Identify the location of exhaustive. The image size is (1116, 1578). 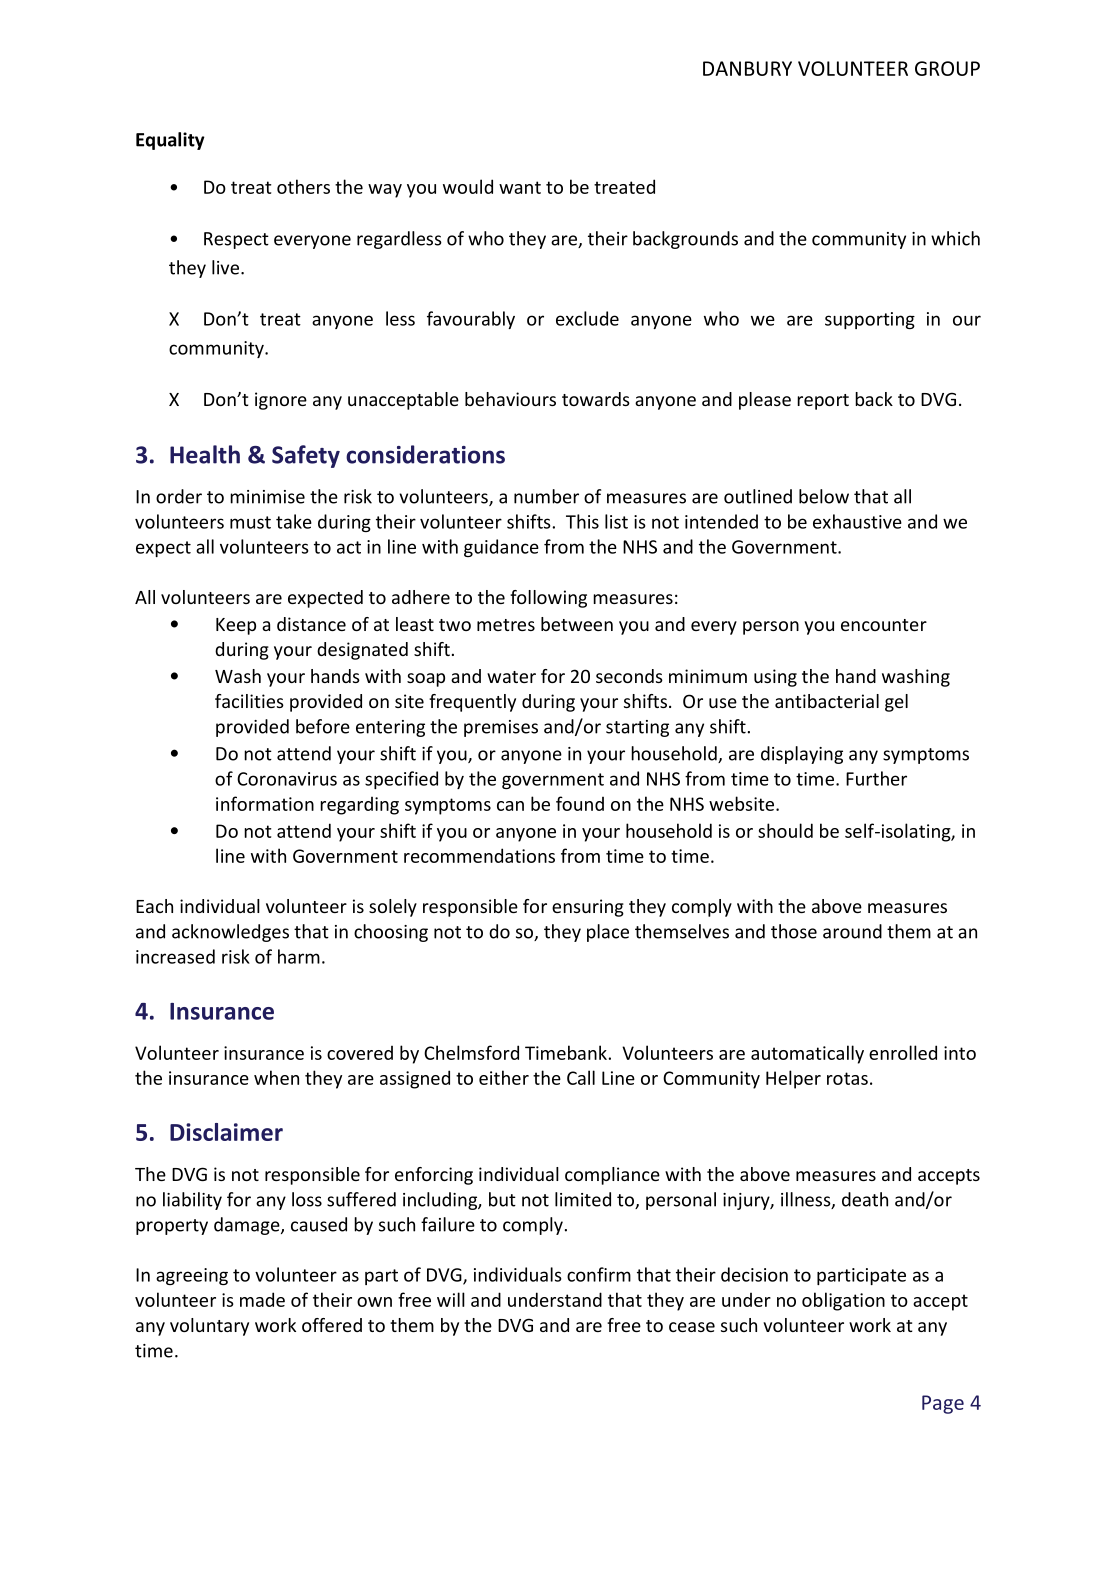
(857, 521).
